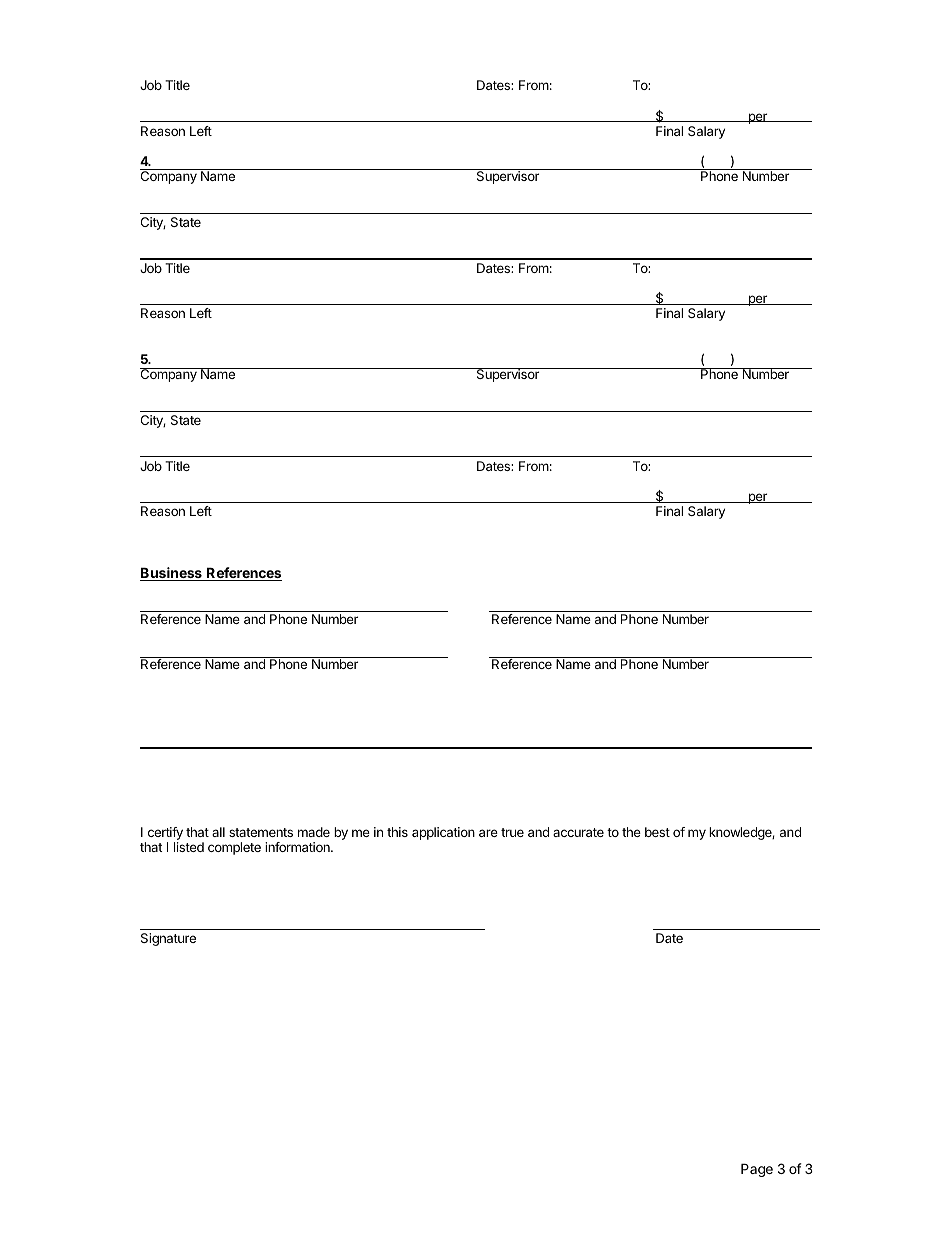  What do you see at coordinates (757, 1170) in the screenshot?
I see `Page` at bounding box center [757, 1170].
